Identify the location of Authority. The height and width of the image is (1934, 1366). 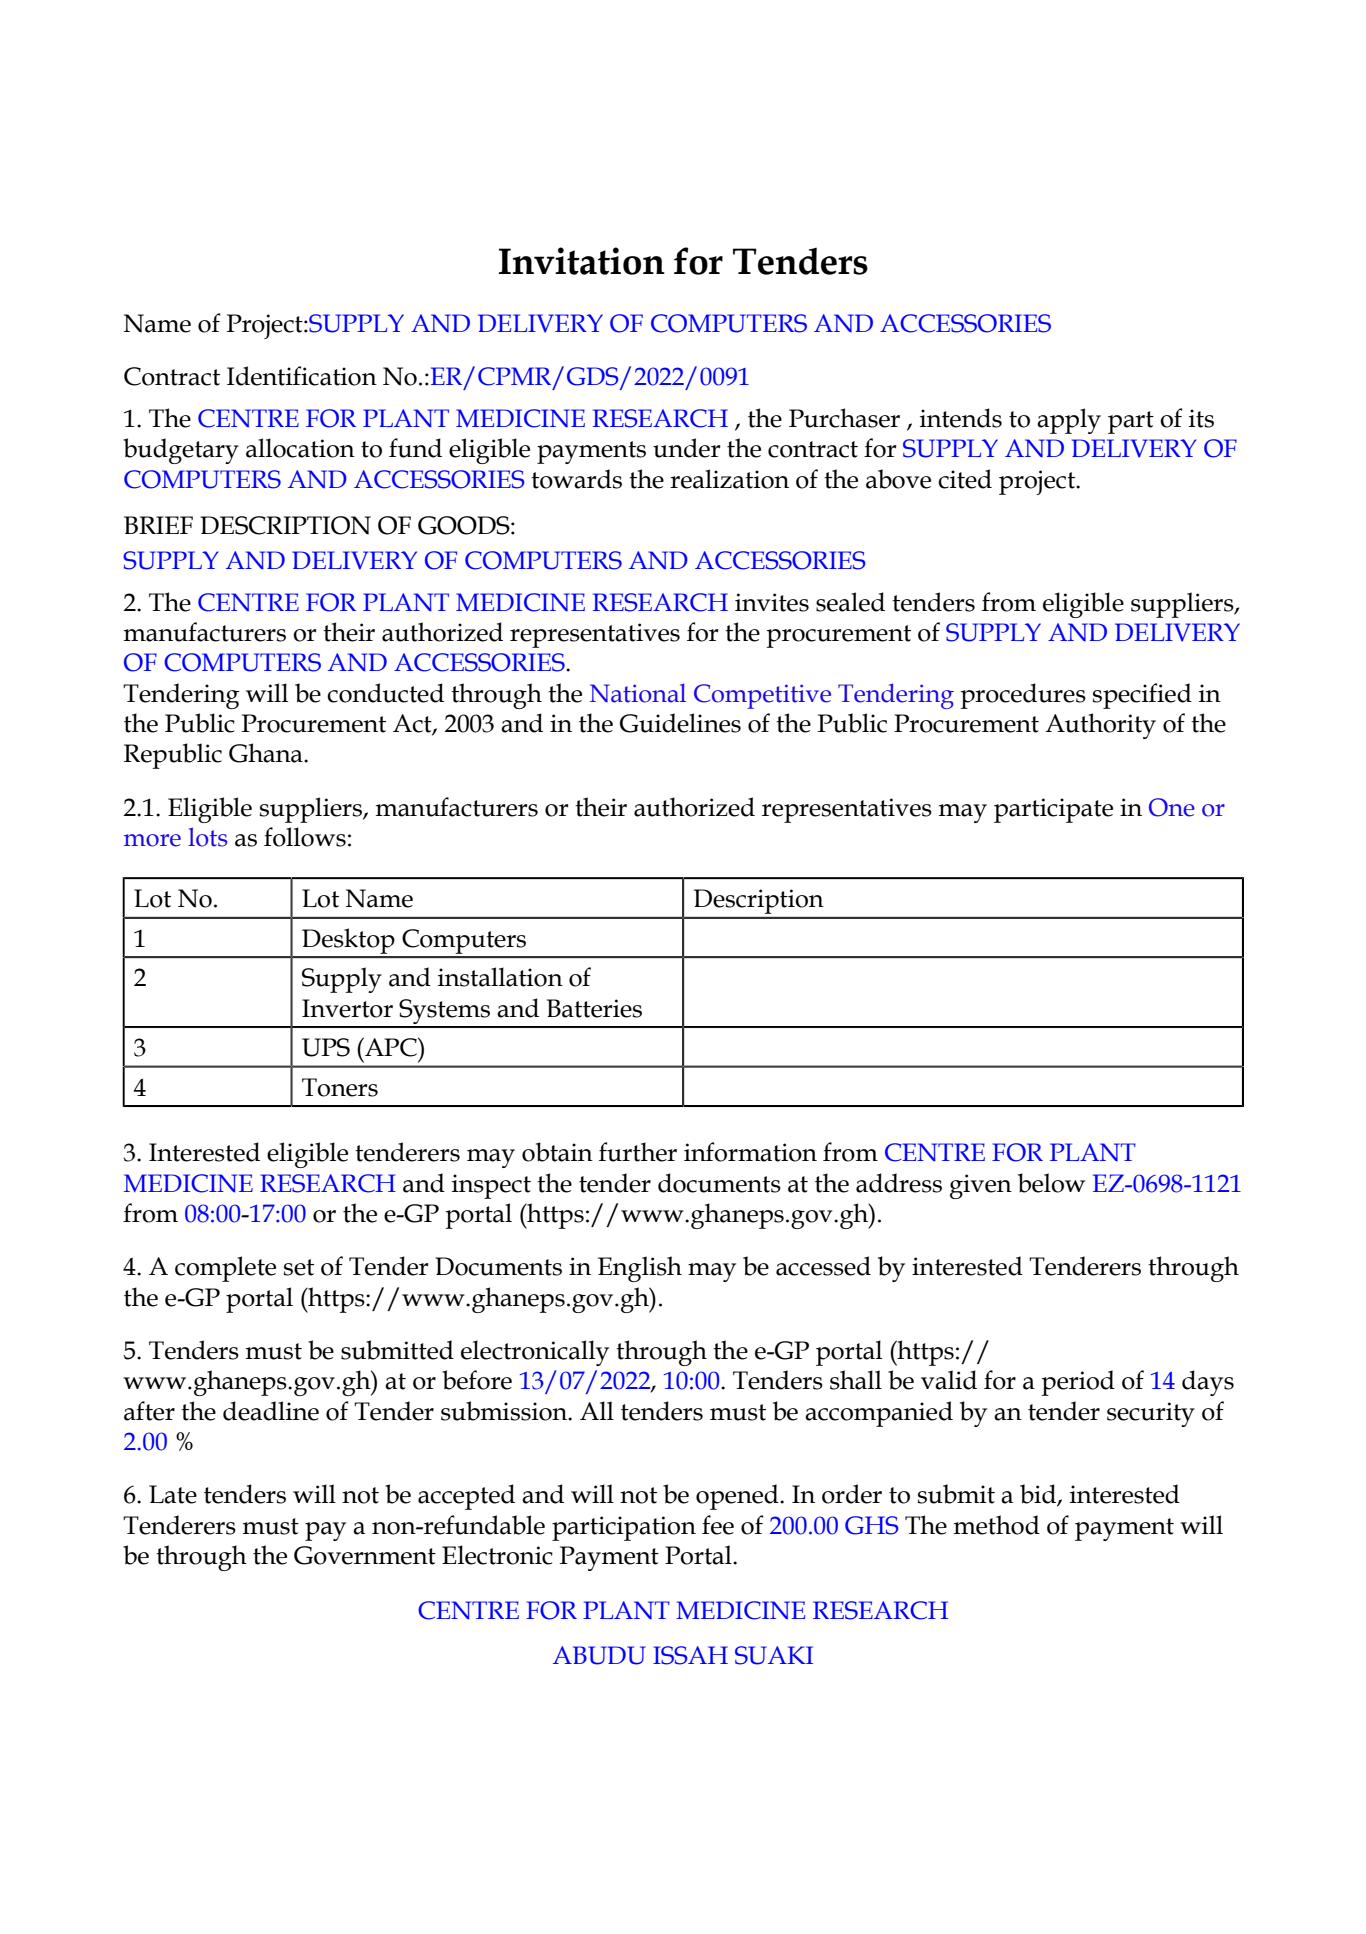
(1100, 726).
